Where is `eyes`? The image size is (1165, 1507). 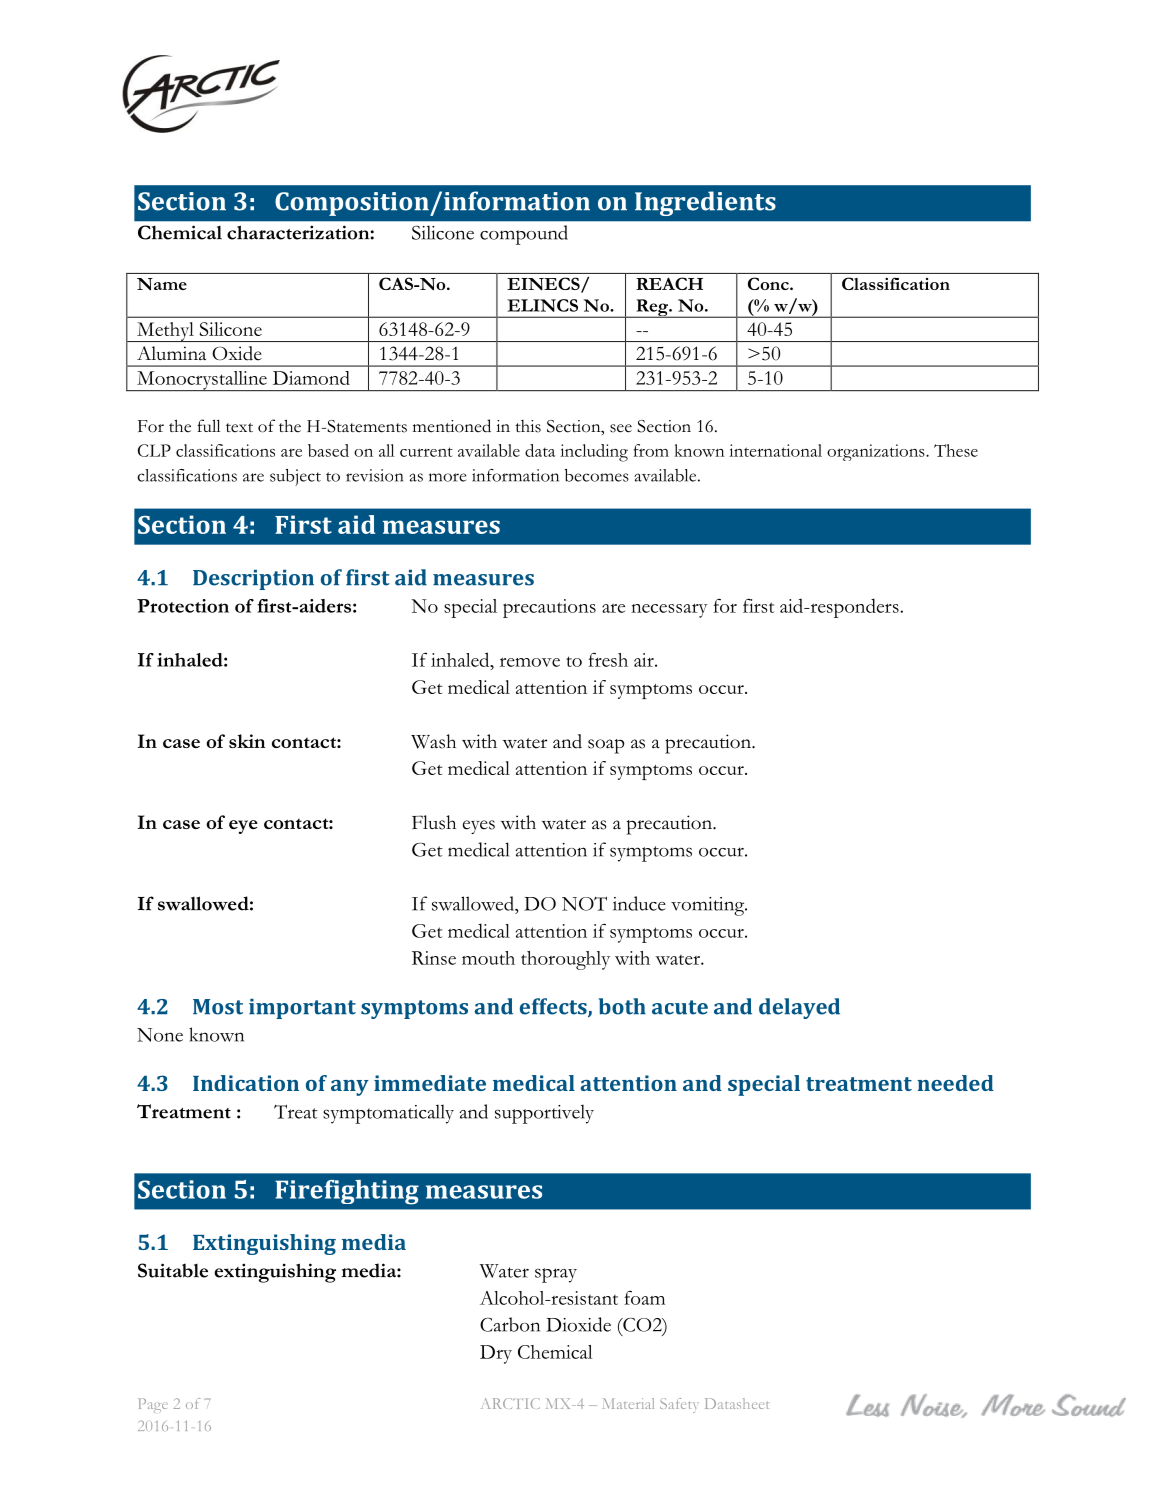
eyes is located at coordinates (479, 827).
